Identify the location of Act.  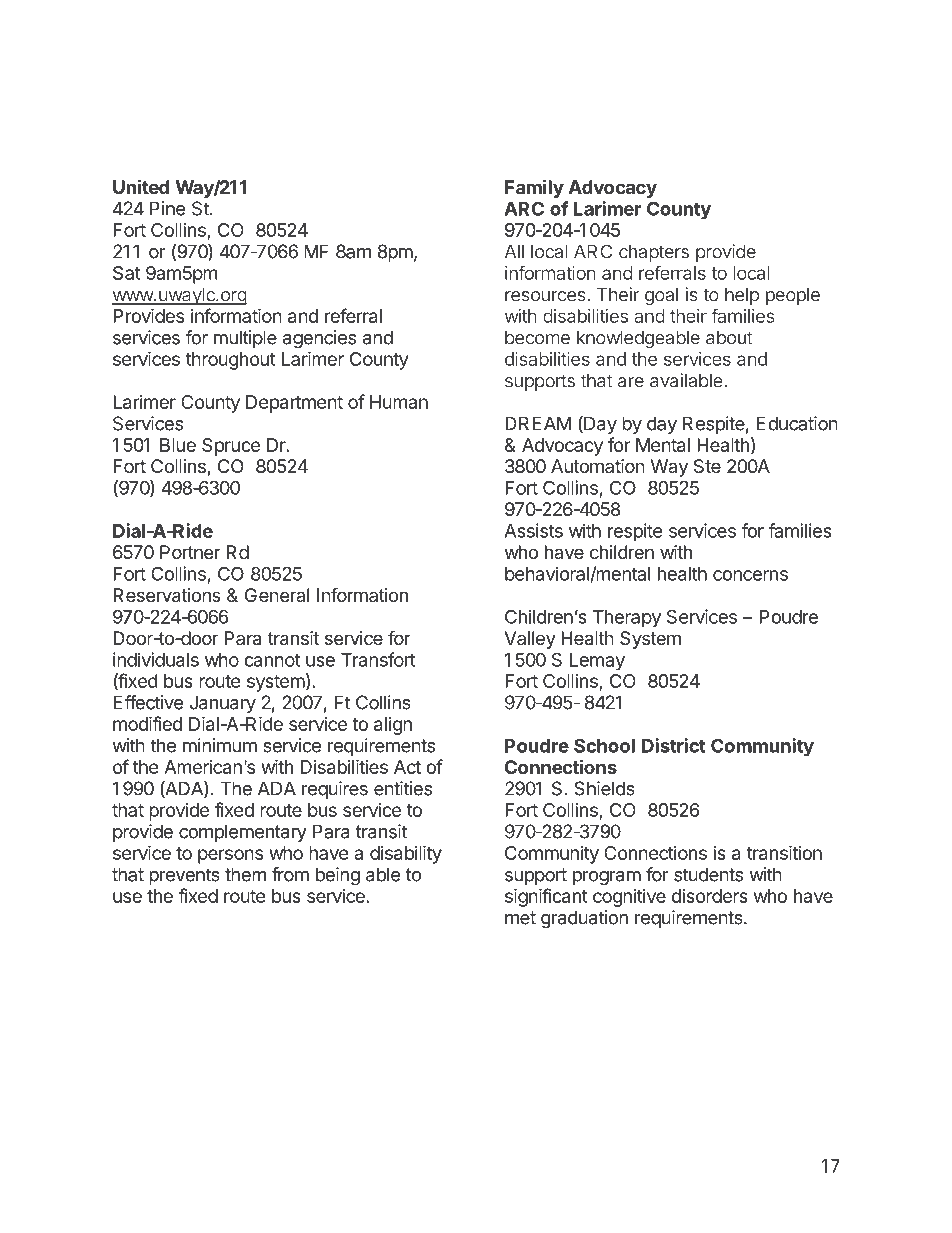
(407, 767).
